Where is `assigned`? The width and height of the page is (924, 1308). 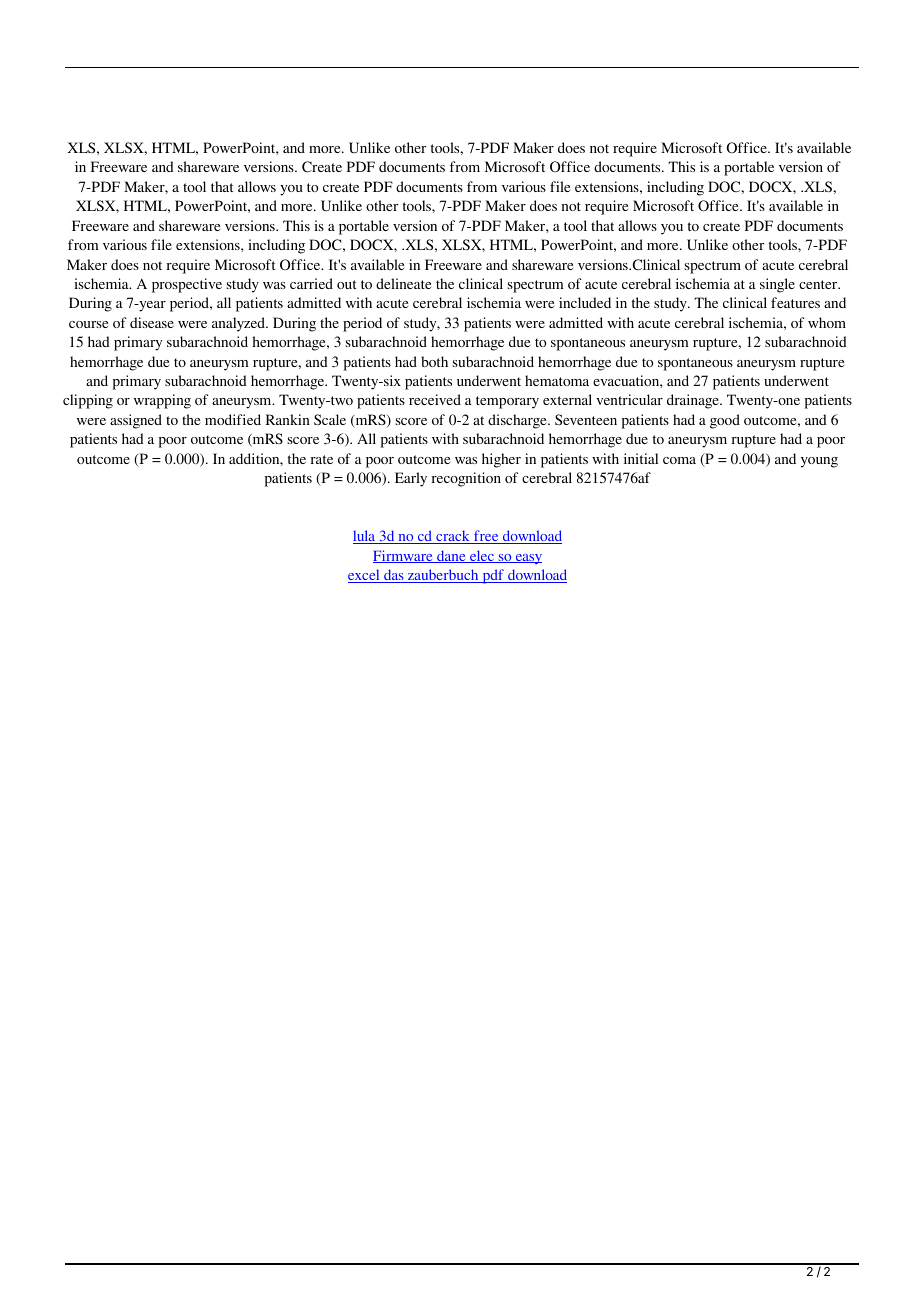 assigned is located at coordinates (136, 421).
